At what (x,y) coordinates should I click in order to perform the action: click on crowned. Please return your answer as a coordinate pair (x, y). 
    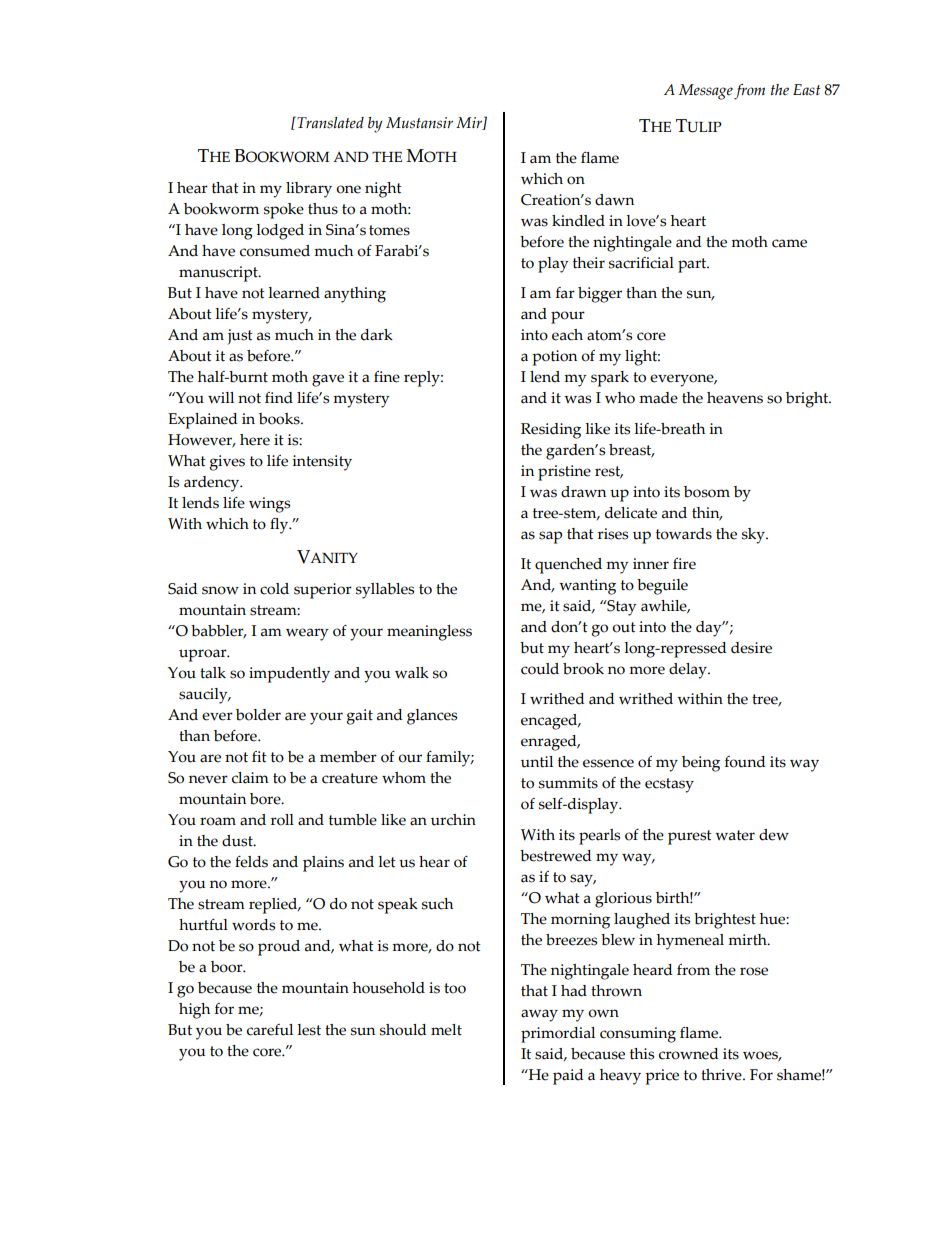
    Looking at the image, I should click on (689, 1054).
